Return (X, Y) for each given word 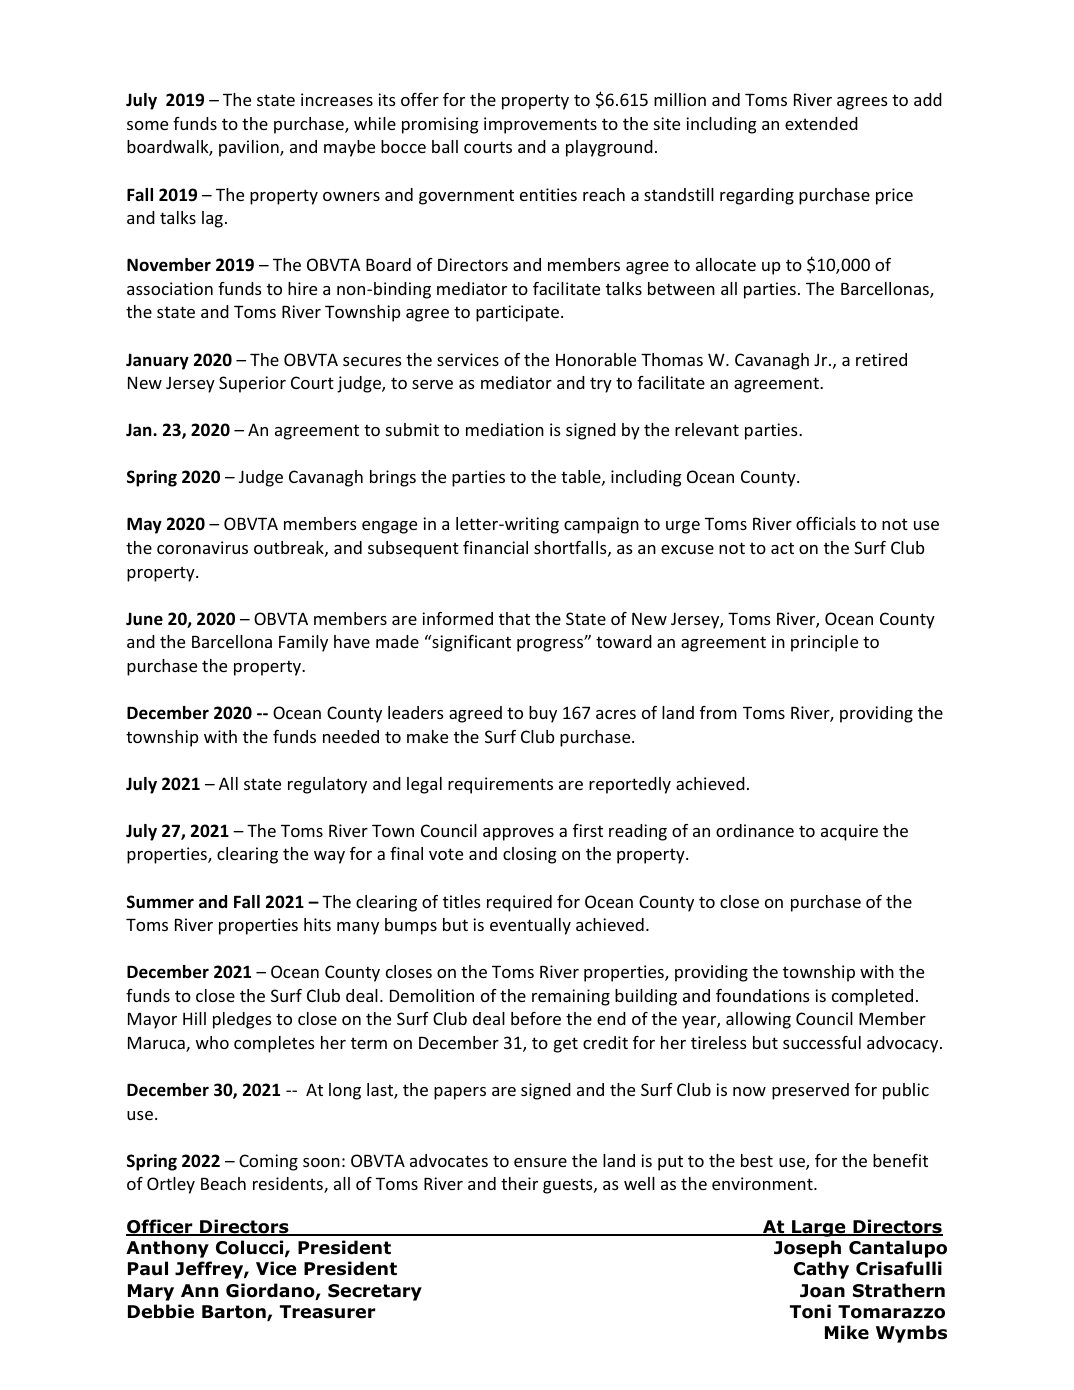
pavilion (250, 148)
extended (821, 123)
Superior (252, 384)
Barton (235, 1313)
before (536, 1018)
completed (872, 997)
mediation (505, 429)
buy (543, 714)
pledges (242, 1020)
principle (824, 643)
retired (881, 359)
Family (303, 643)
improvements (540, 125)
